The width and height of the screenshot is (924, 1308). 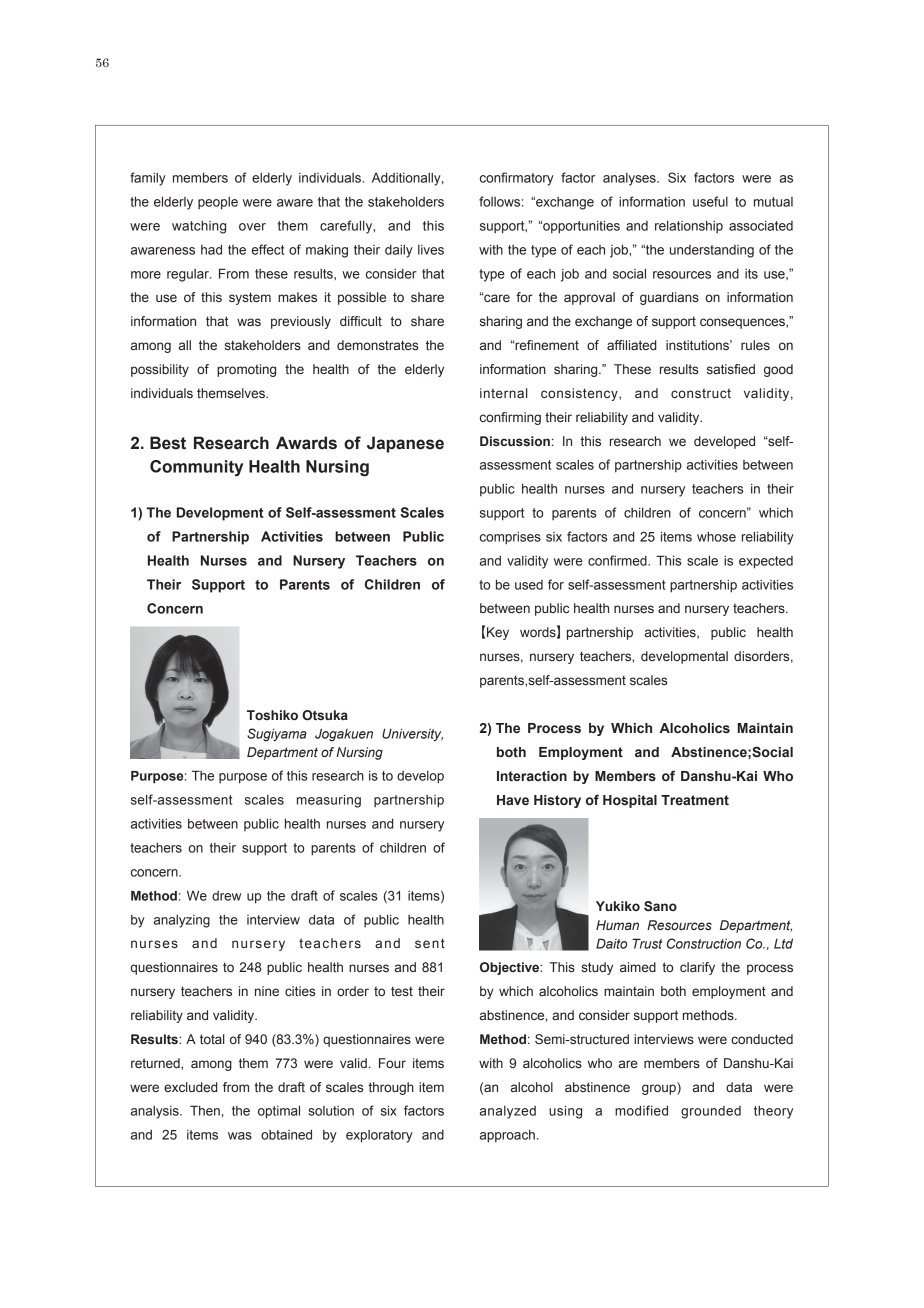 I want to click on Then, so click(x=205, y=1110).
